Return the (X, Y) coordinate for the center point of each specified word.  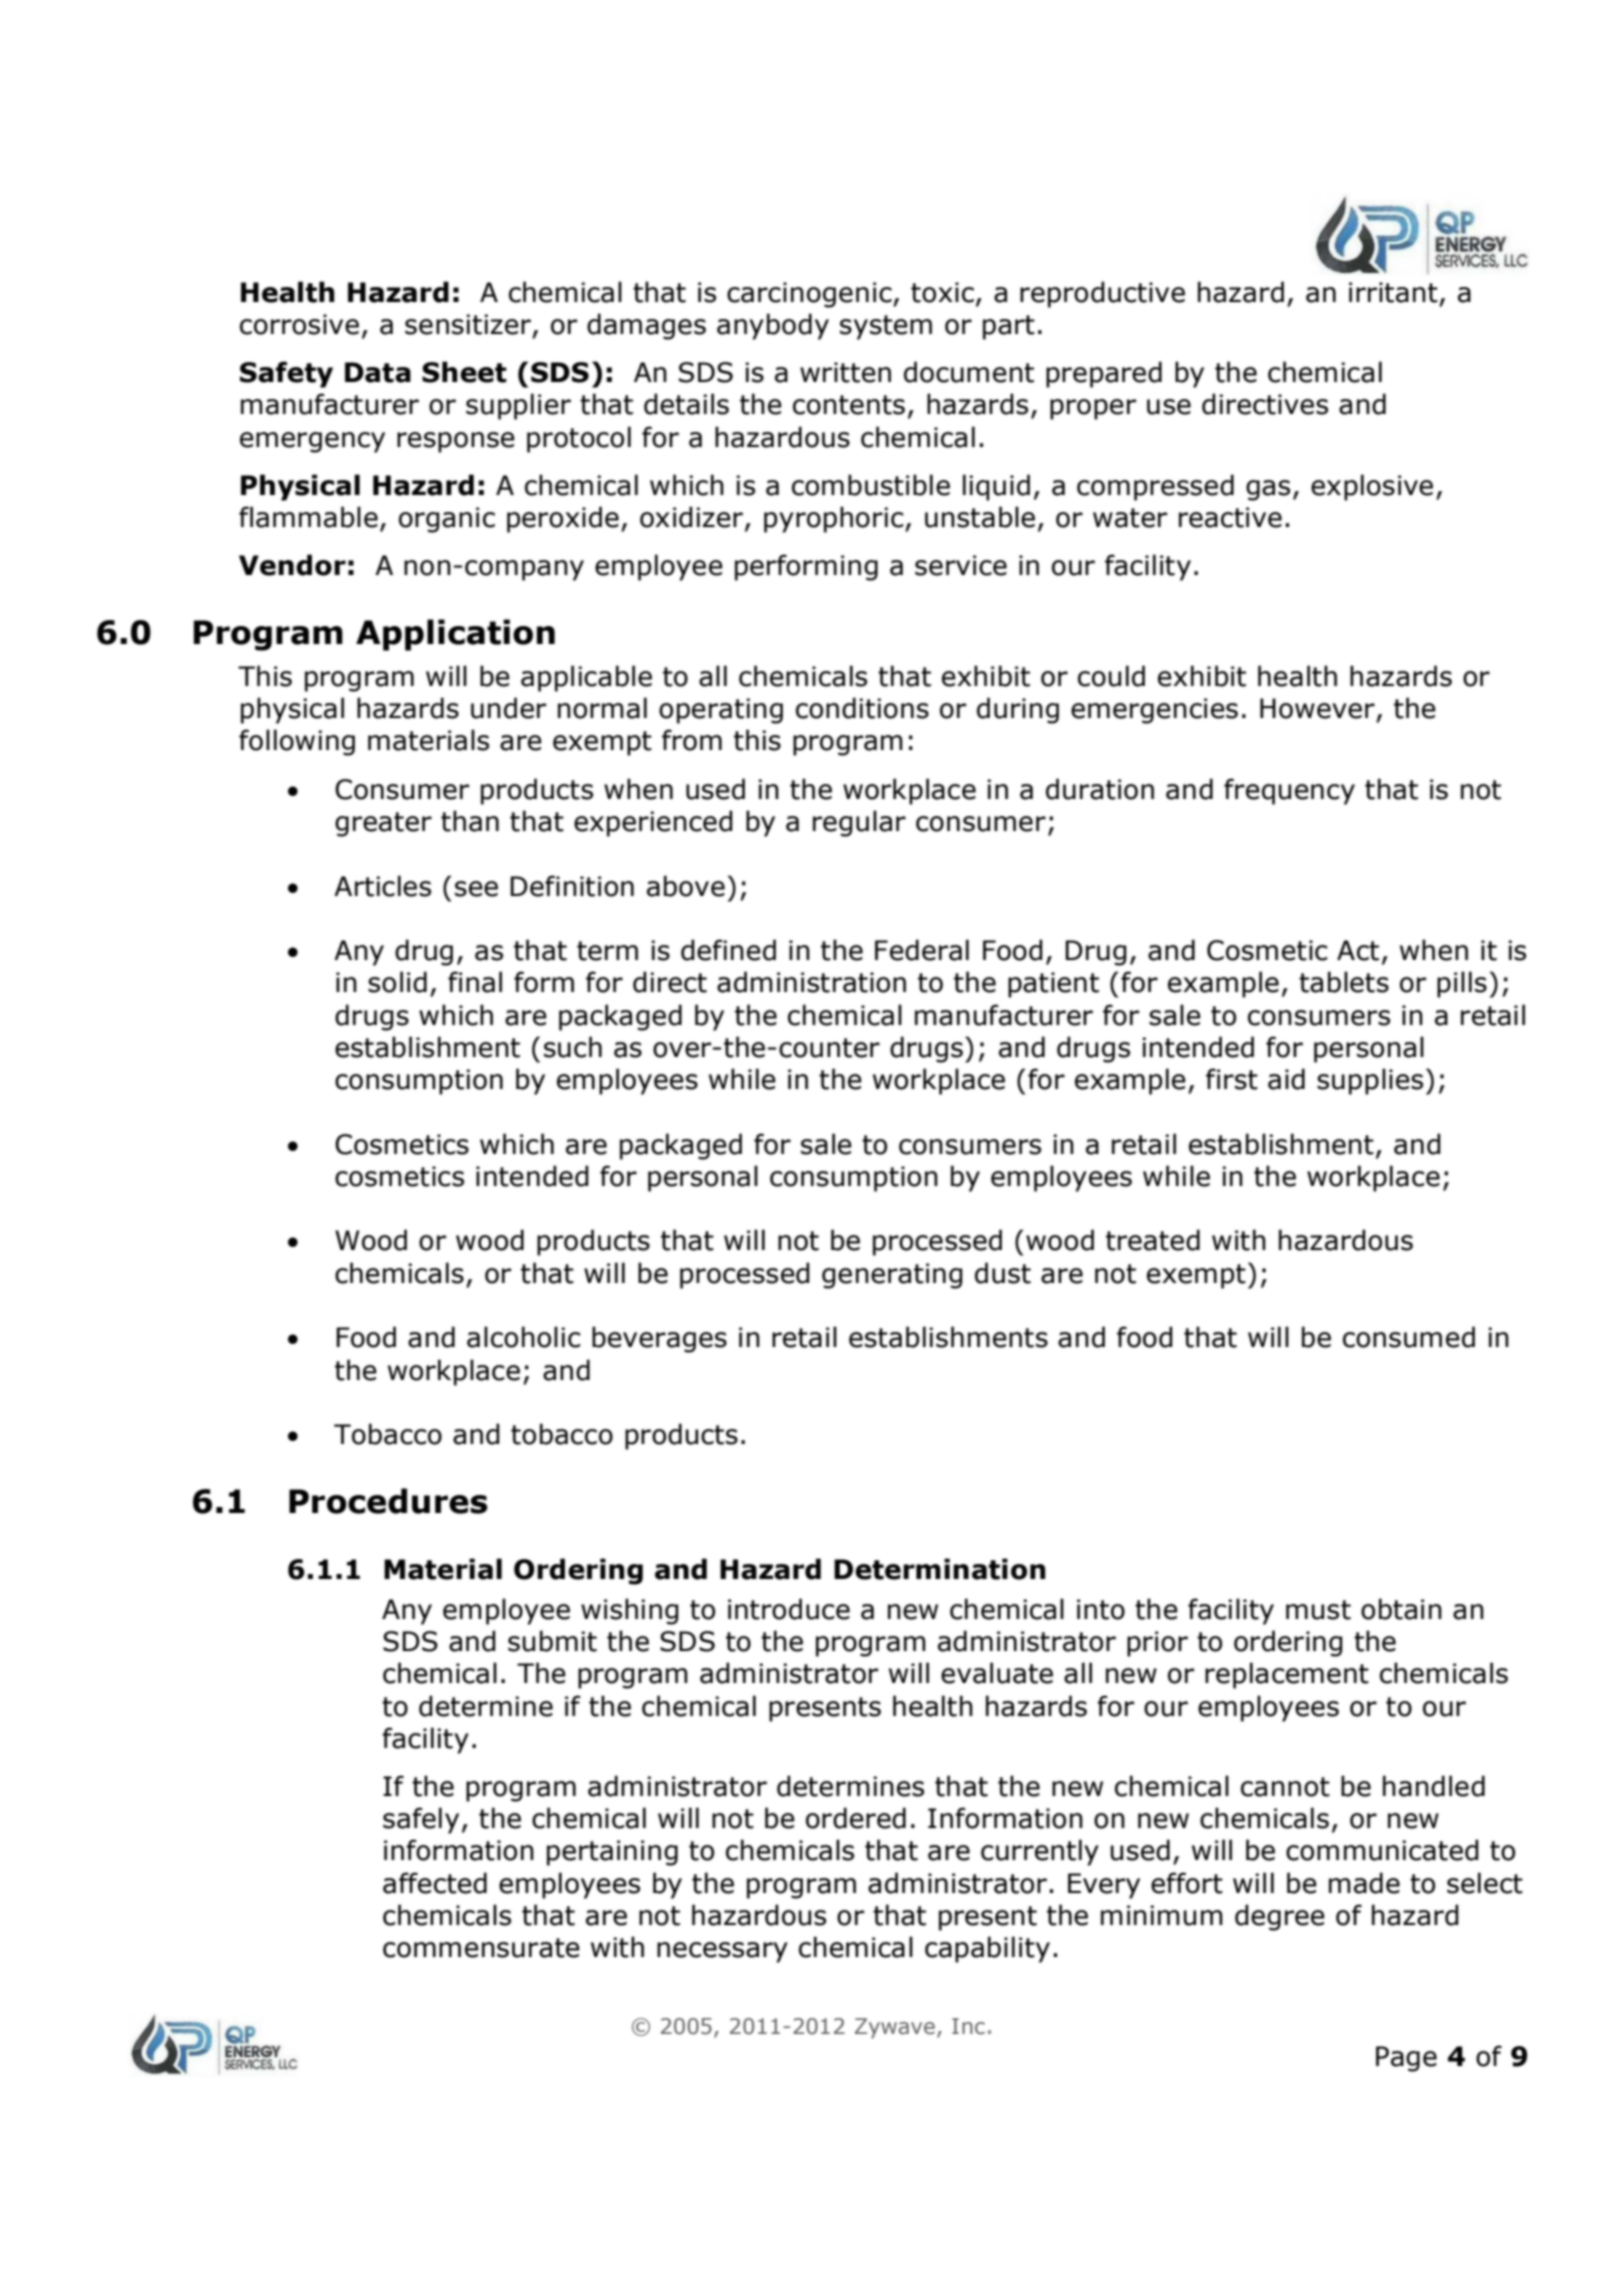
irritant (1393, 292)
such (573, 1047)
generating (892, 1276)
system (886, 327)
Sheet (464, 372)
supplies (1370, 1081)
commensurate (481, 1948)
